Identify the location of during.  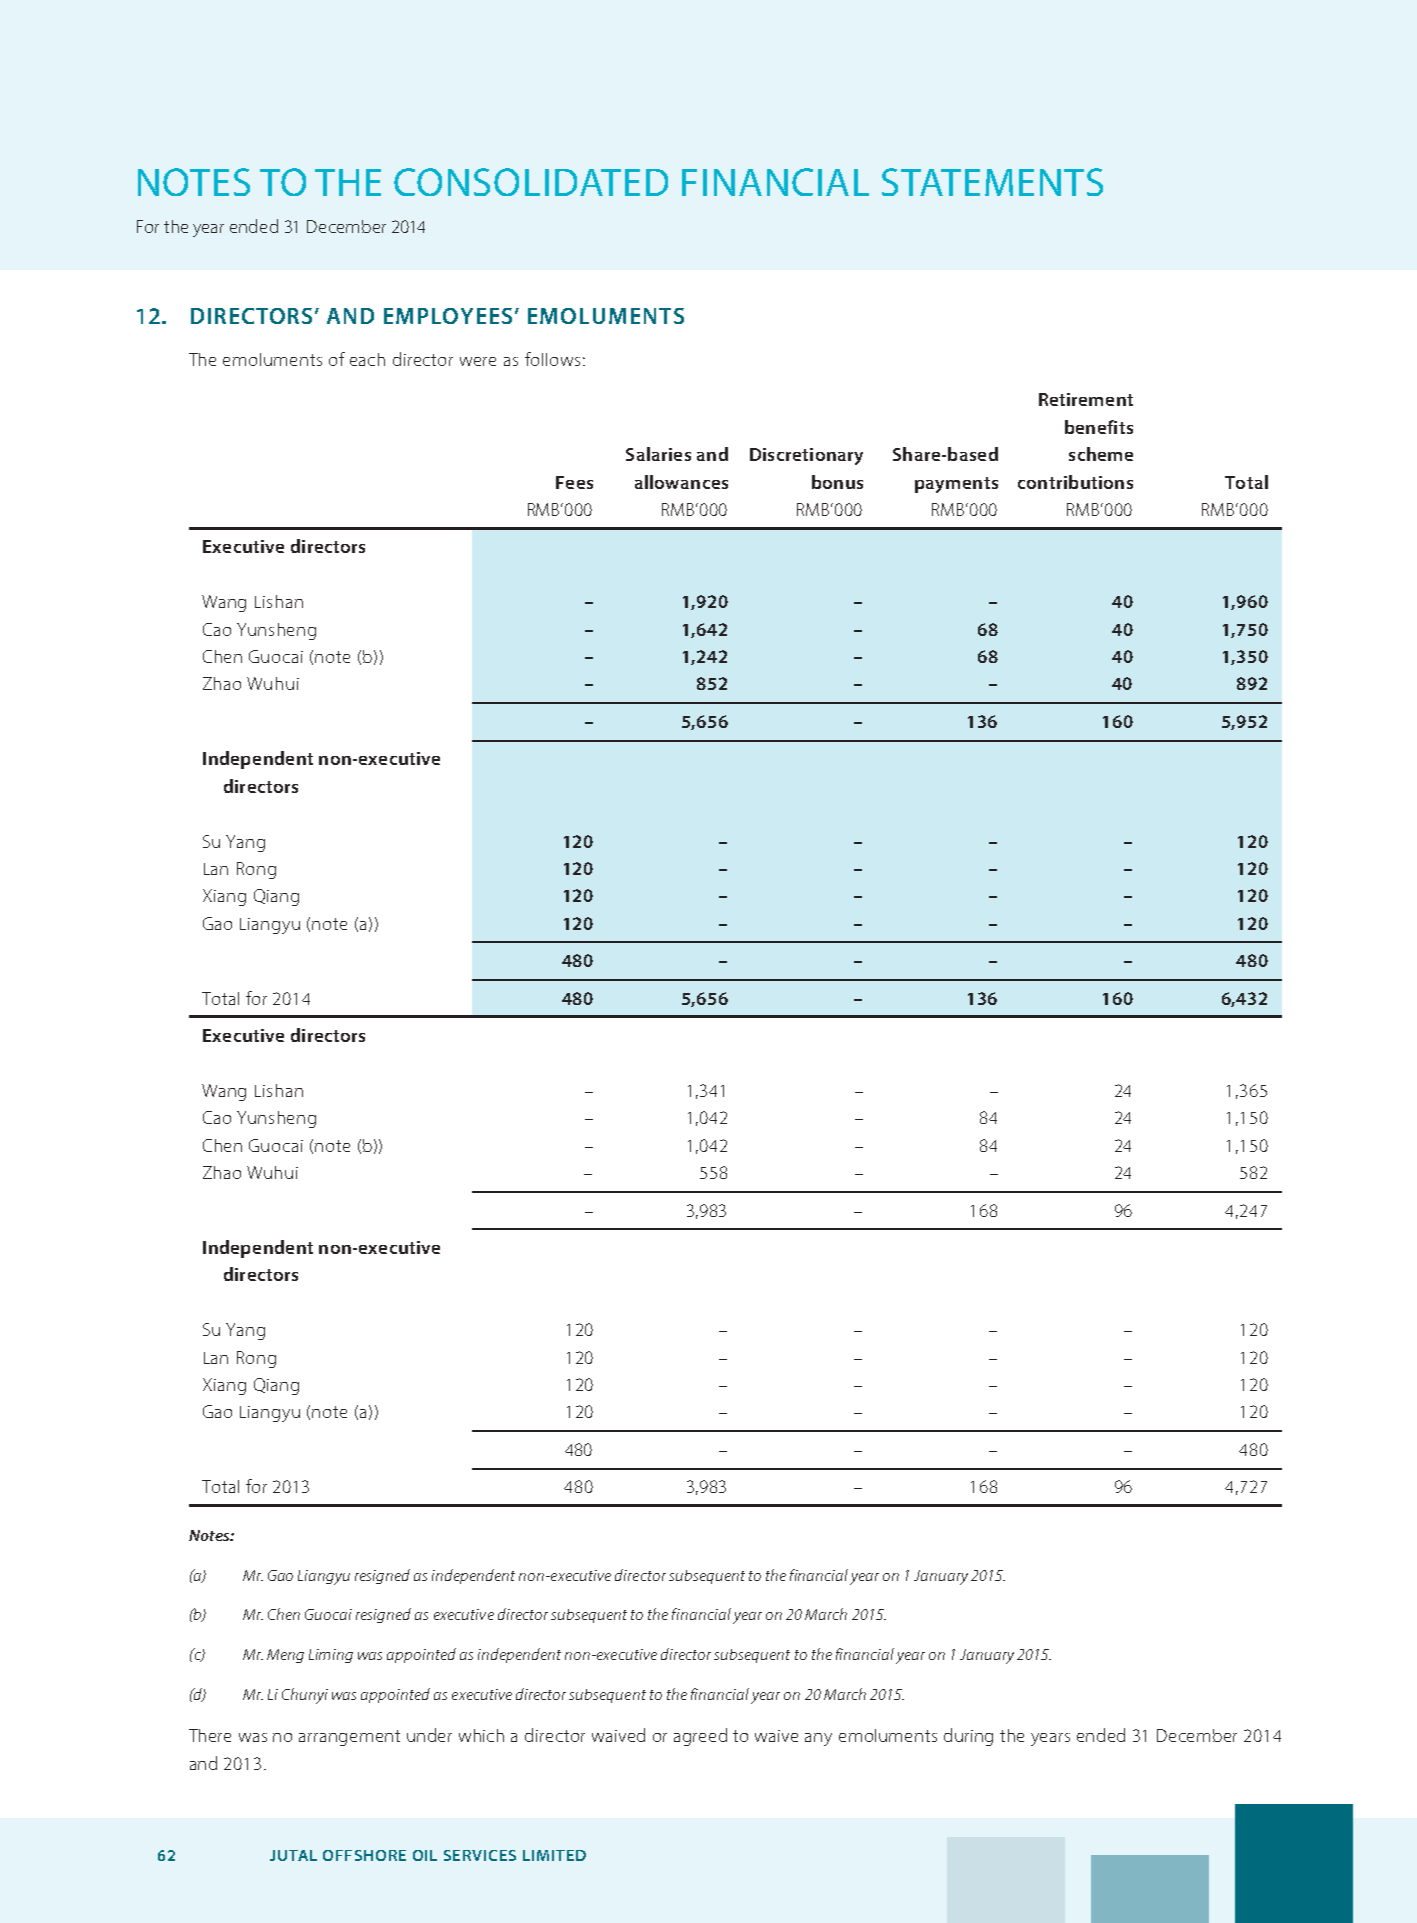
(968, 1737).
